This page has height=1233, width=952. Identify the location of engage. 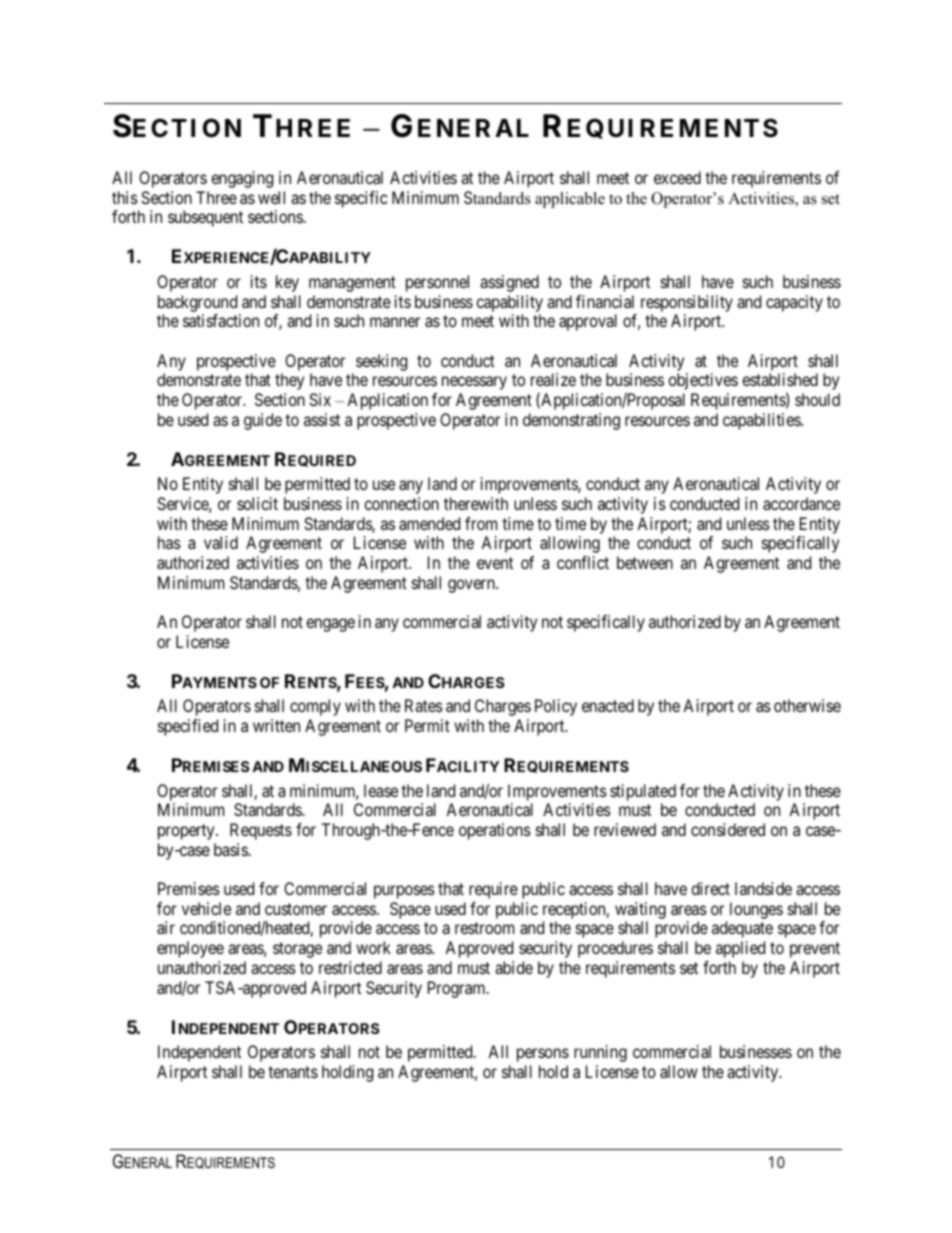
(330, 625).
